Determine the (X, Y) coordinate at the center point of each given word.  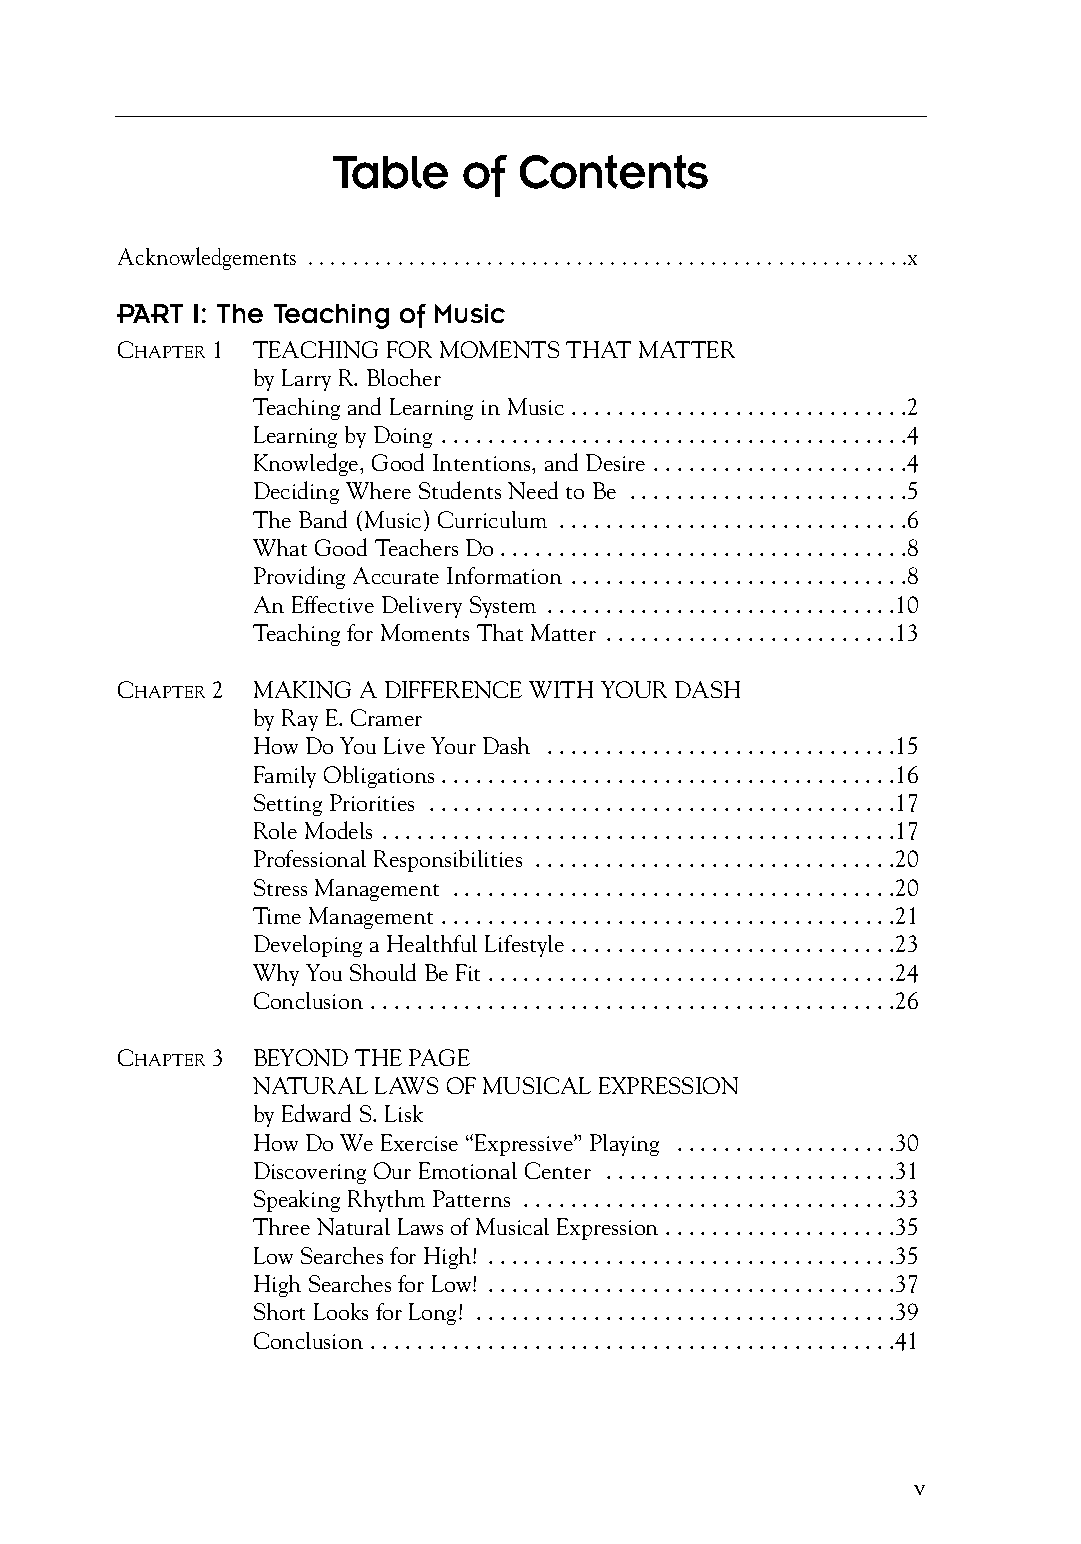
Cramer (386, 717)
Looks (341, 1311)
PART (150, 313)
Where (378, 490)
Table (390, 172)
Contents (614, 172)
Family (285, 777)
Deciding (296, 492)
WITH (561, 689)
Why (276, 975)
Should (383, 972)
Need (533, 490)
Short (279, 1311)
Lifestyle (524, 946)
